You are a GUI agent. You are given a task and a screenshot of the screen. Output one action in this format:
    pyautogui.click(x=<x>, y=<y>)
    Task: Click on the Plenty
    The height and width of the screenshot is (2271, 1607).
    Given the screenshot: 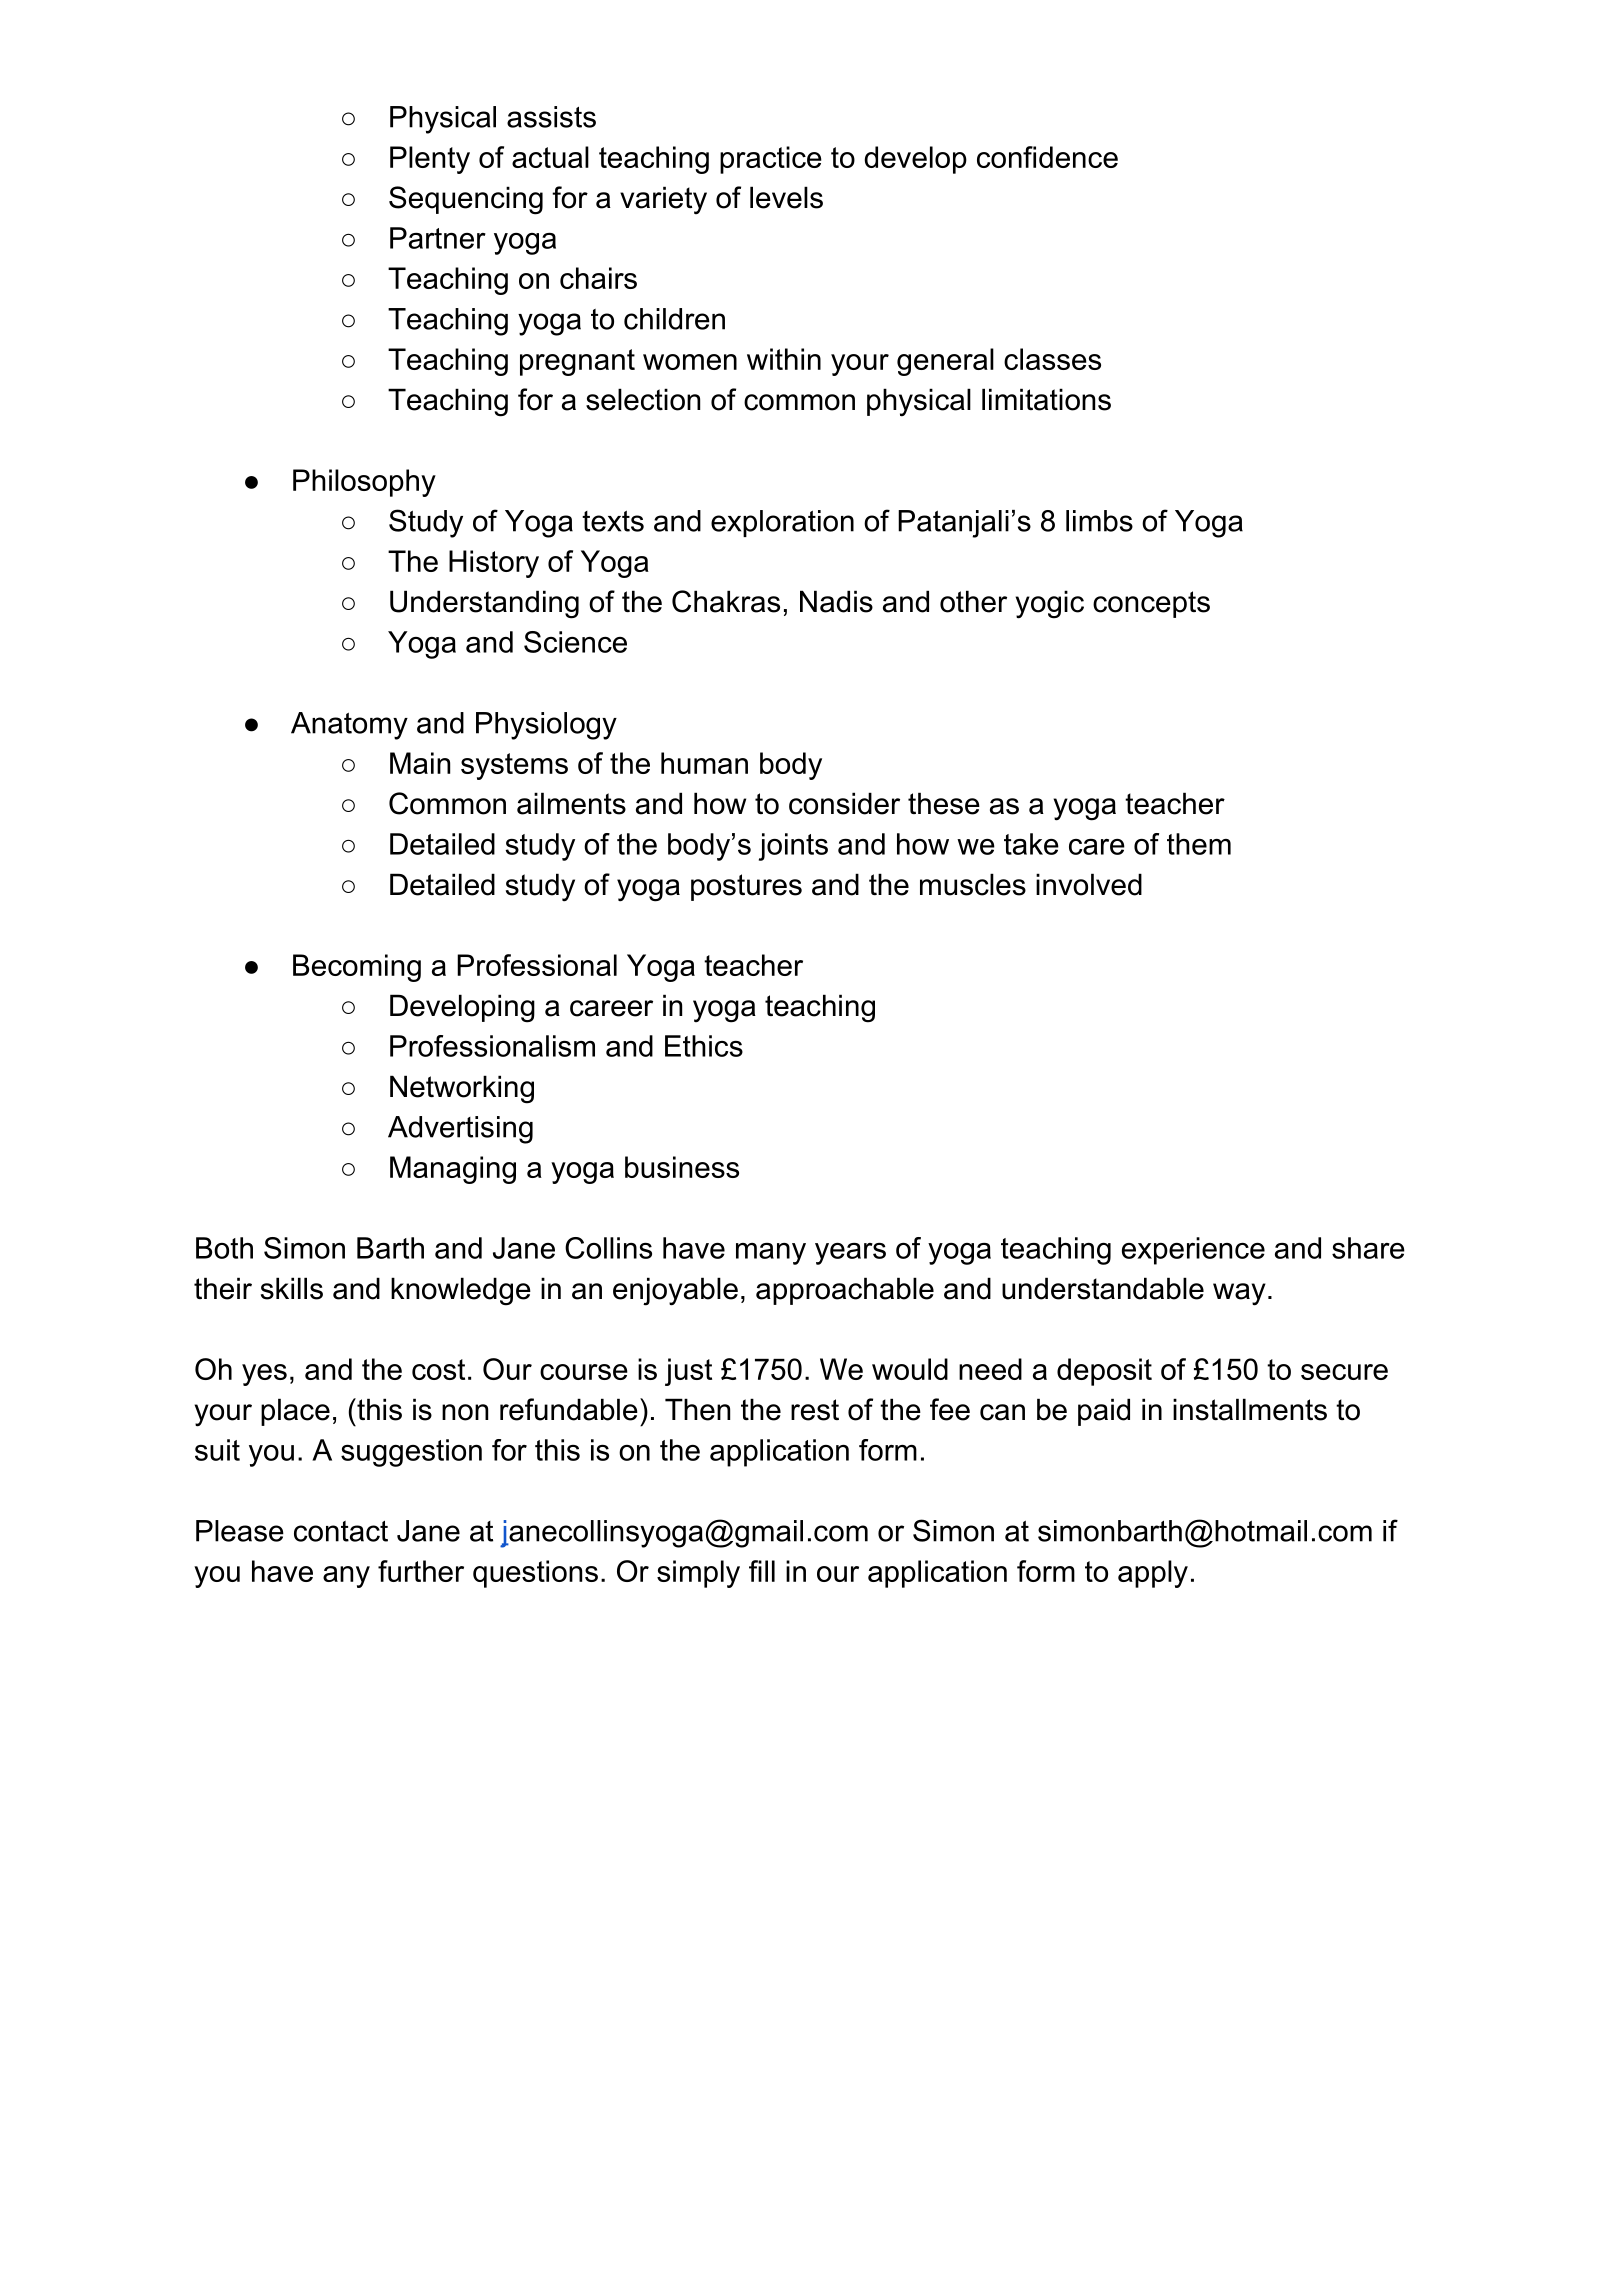 What is the action you would take?
    pyautogui.click(x=430, y=160)
